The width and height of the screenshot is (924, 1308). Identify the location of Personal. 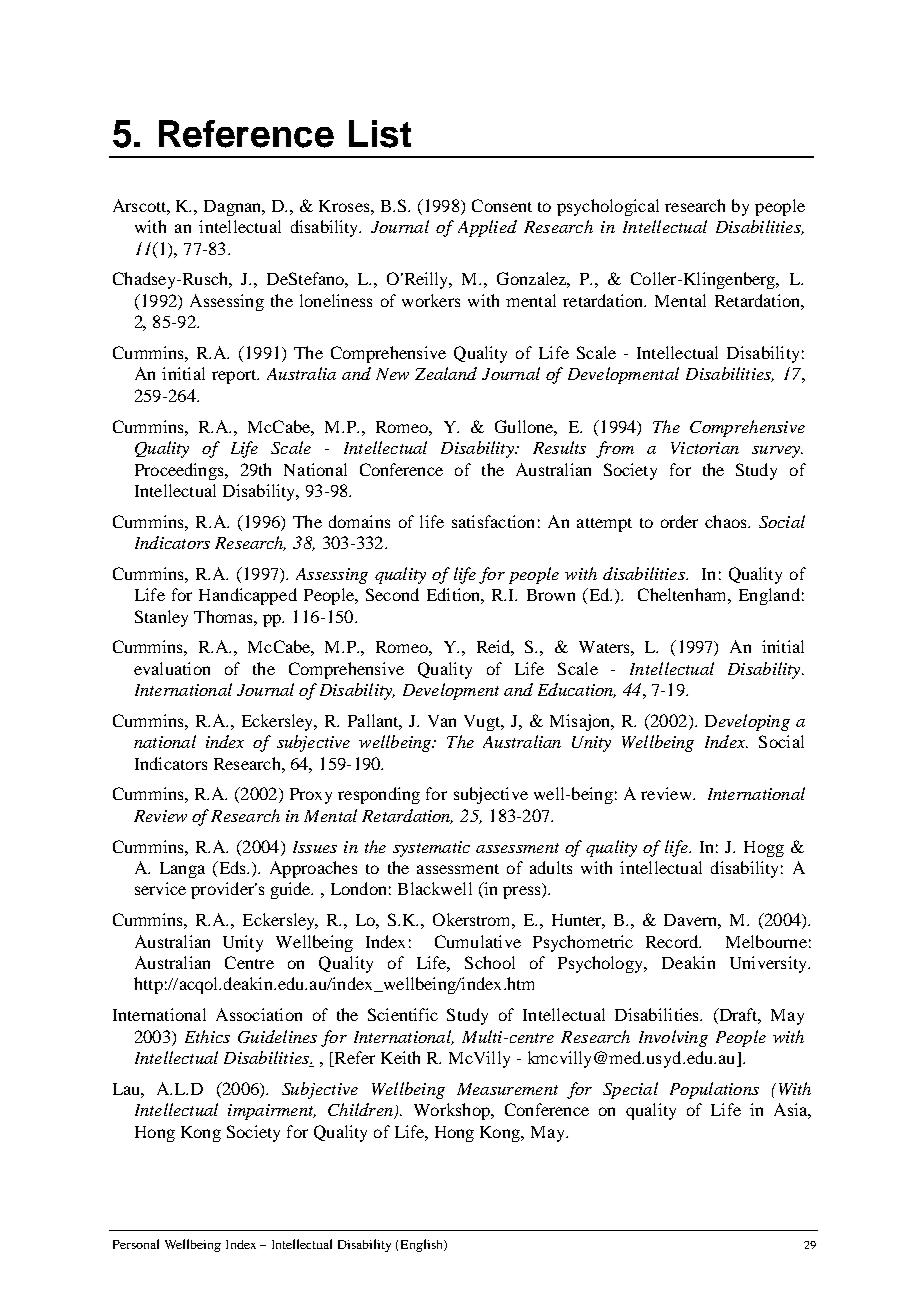
(136, 1244).
